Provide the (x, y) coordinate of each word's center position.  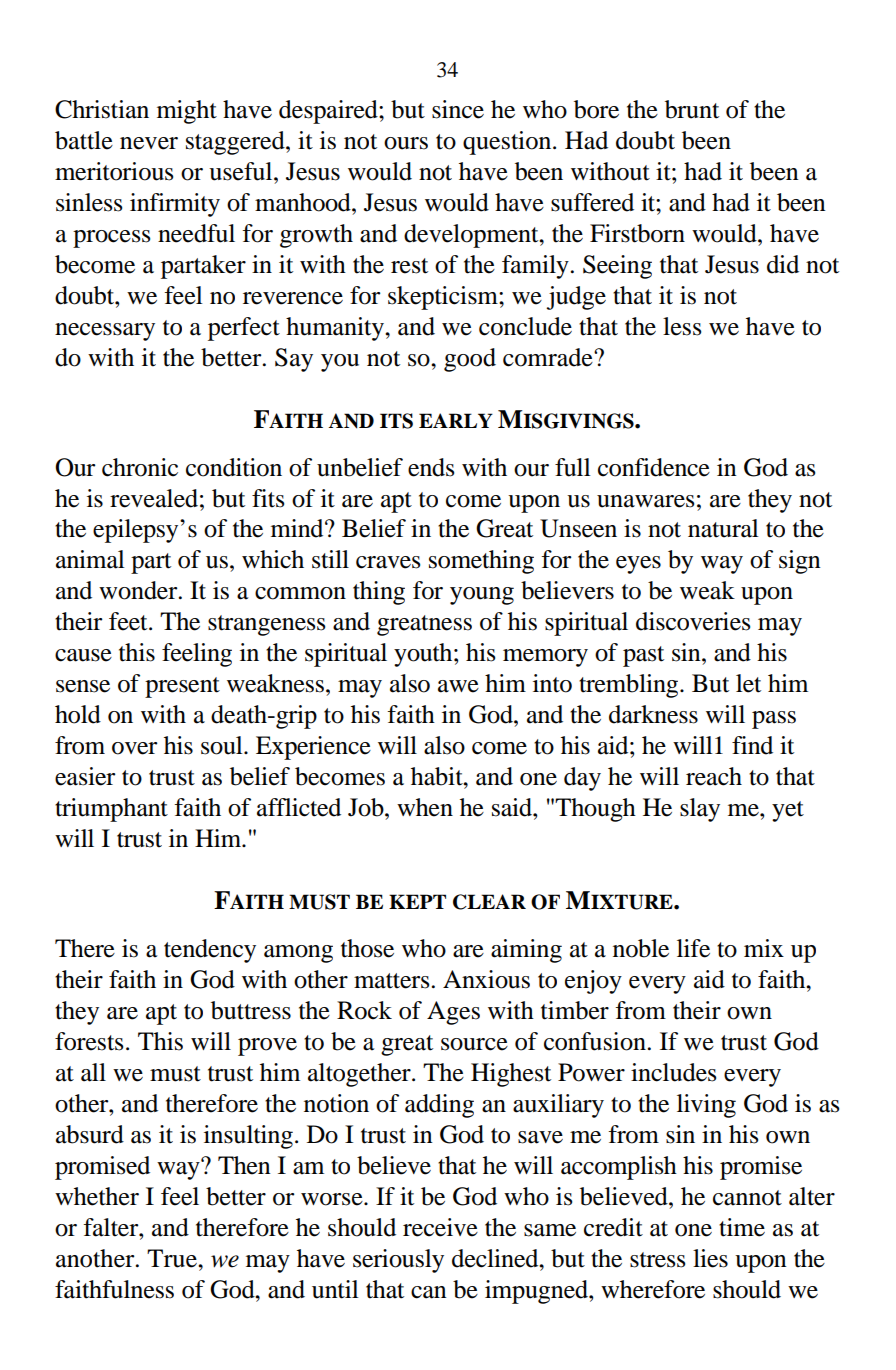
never (149, 143)
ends (431, 467)
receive (440, 1227)
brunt (692, 109)
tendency (210, 951)
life (693, 948)
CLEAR (489, 902)
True (173, 1258)
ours (406, 143)
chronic (140, 467)
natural (723, 528)
